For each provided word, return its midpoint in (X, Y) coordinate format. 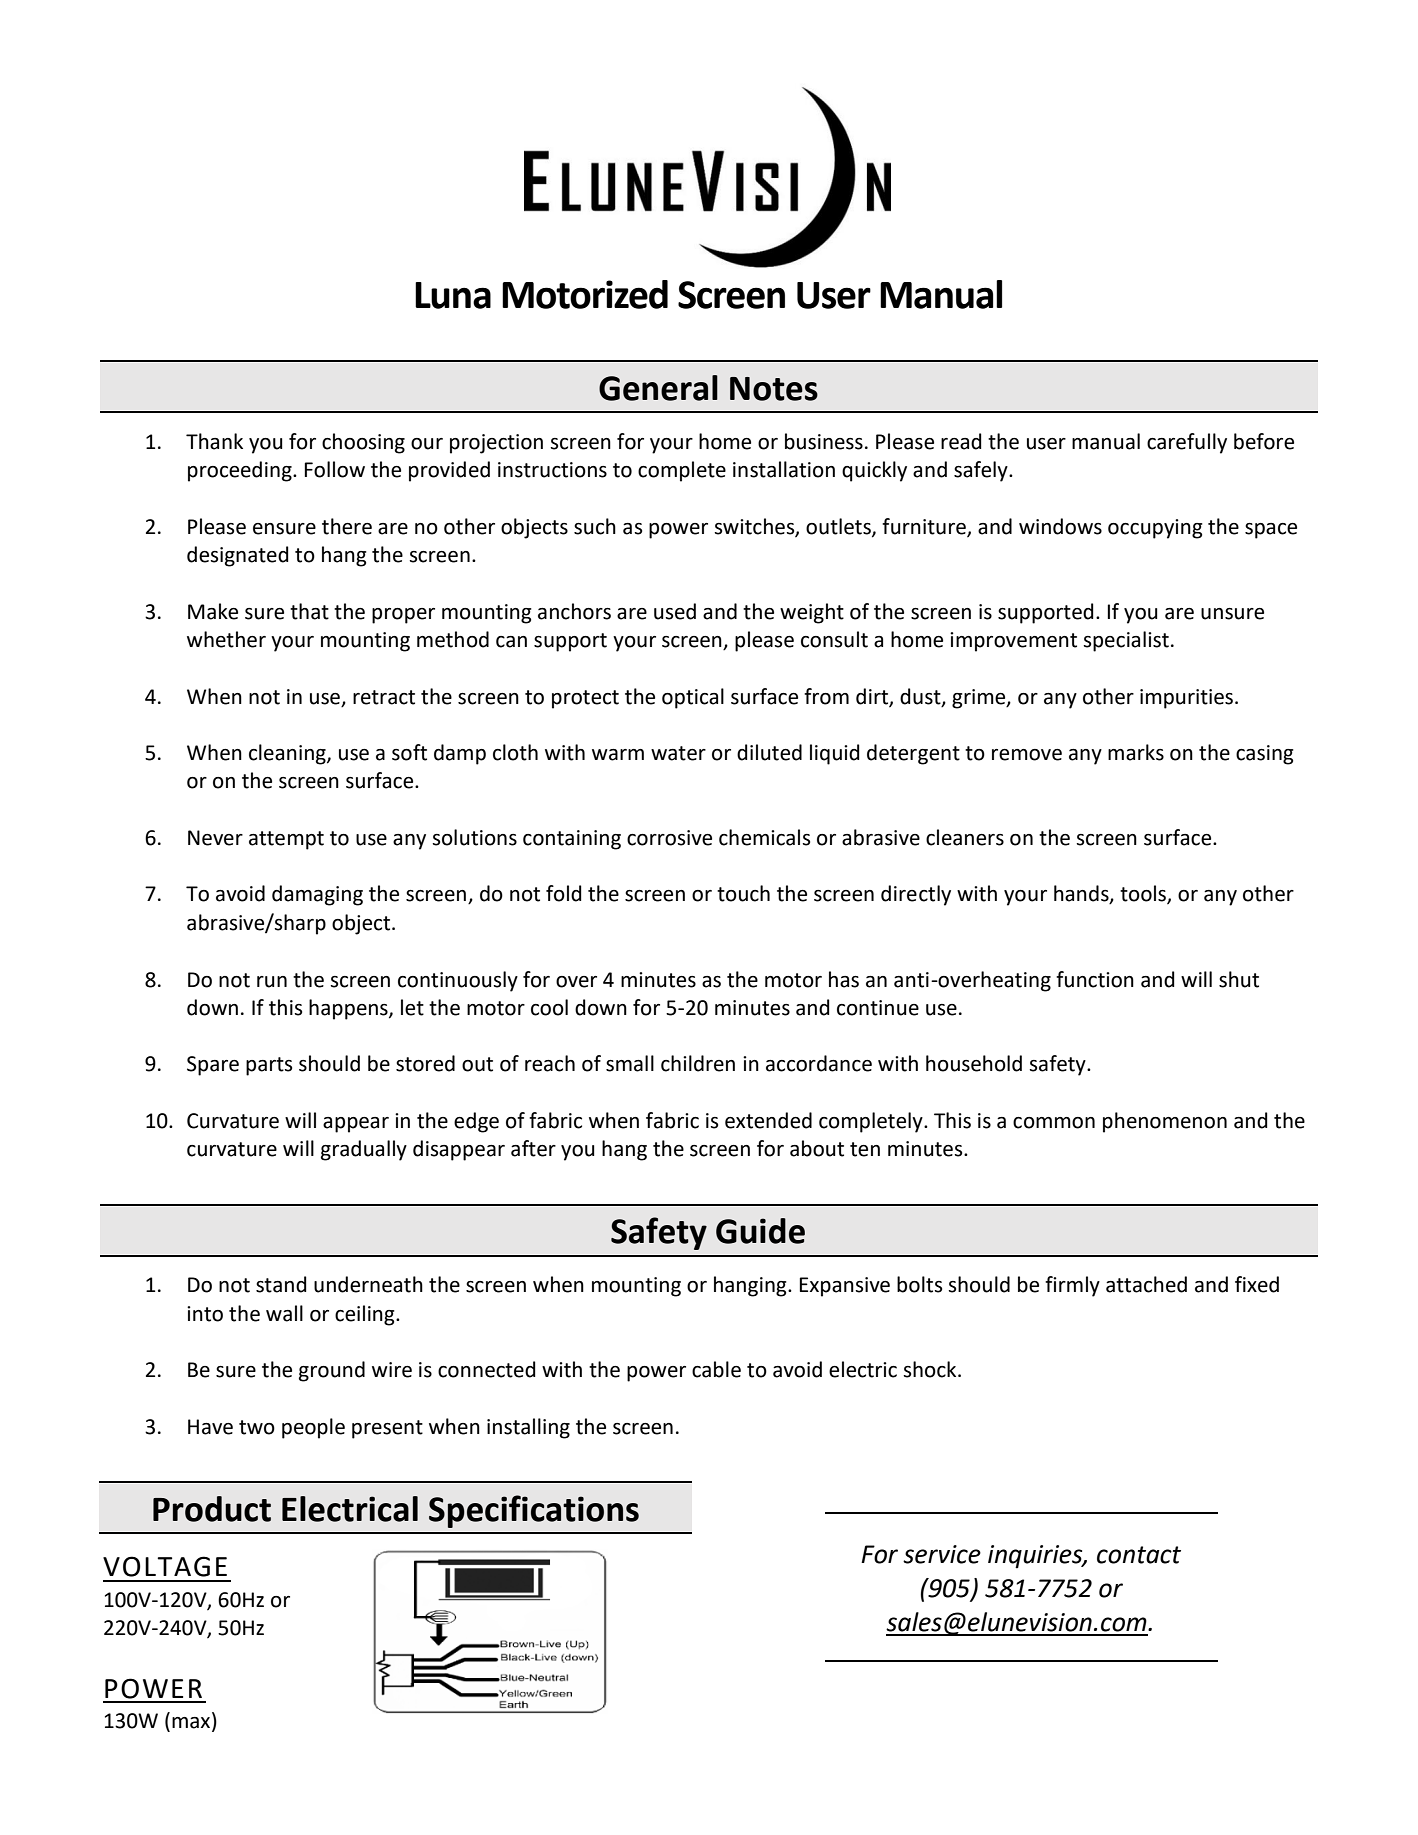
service (942, 1554)
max (192, 1724)
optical (693, 698)
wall (284, 1313)
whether (226, 639)
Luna (453, 295)
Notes (774, 389)
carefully (1187, 443)
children (698, 1063)
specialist (1126, 641)
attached (1146, 1284)
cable (716, 1369)
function (1095, 979)
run (272, 982)
